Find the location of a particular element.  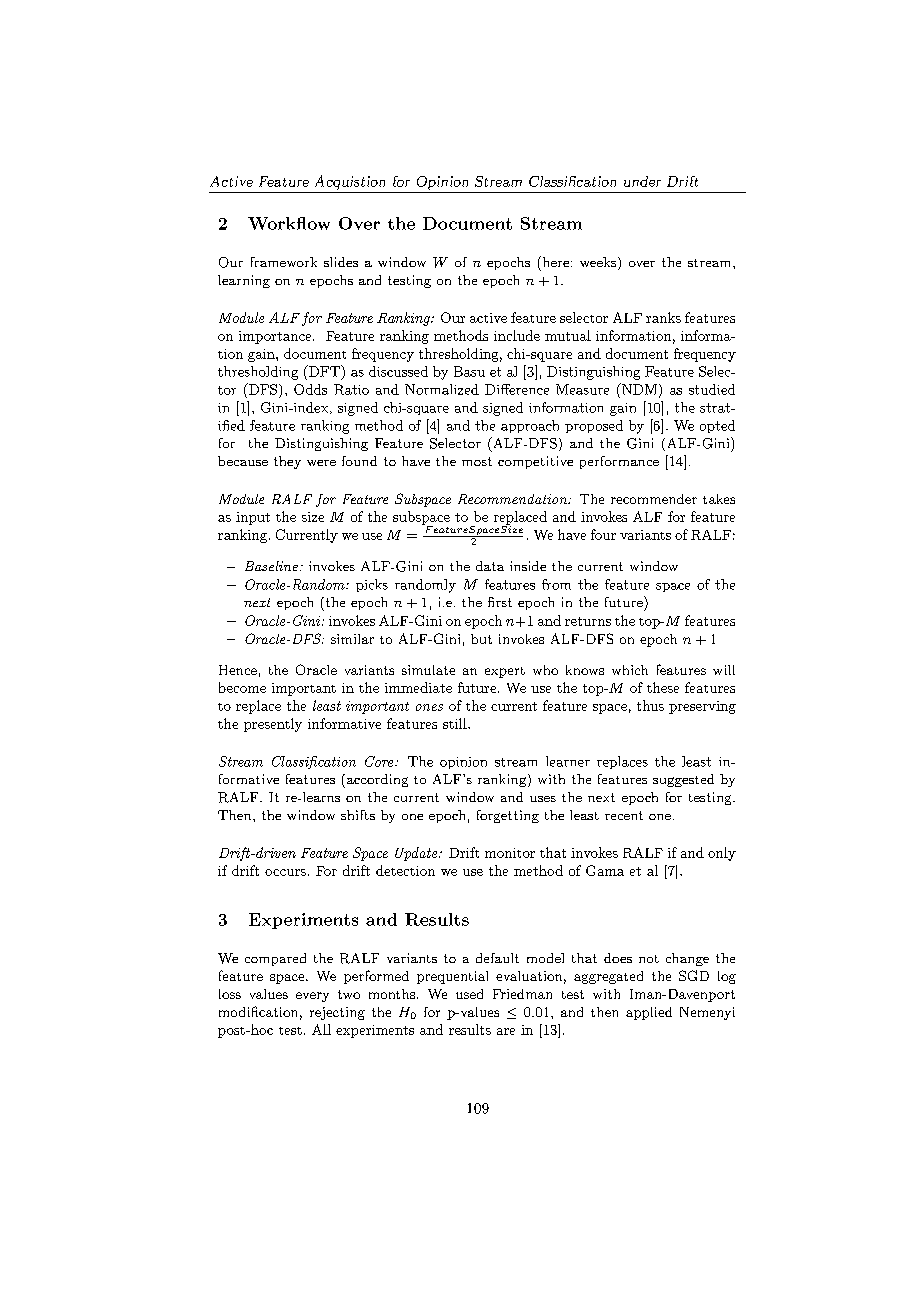

NDM is located at coordinates (638, 389).
